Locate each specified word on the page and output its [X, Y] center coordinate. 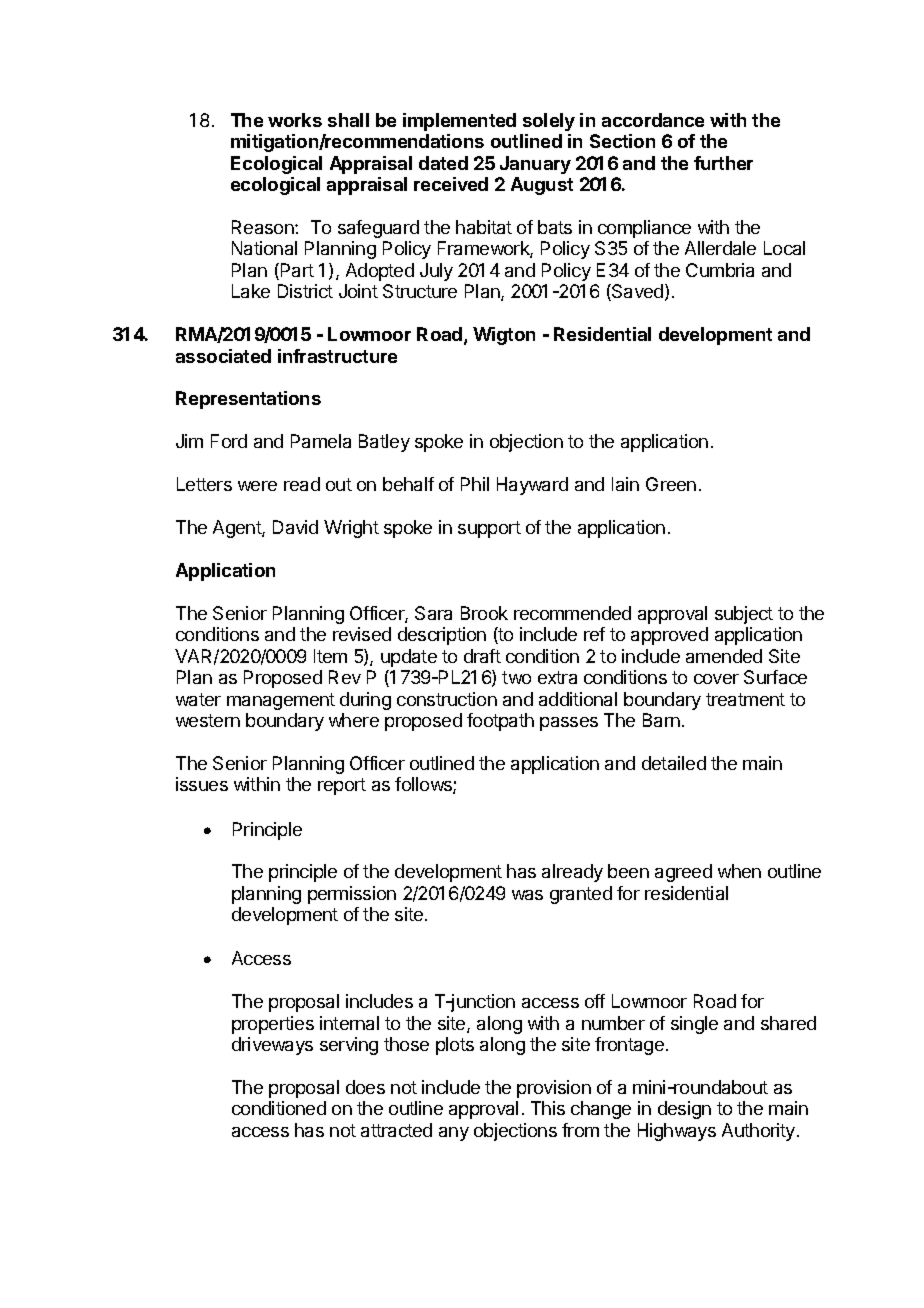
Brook [484, 613]
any [454, 1134]
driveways [272, 1046]
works [295, 120]
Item [330, 656]
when [739, 871]
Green [671, 484]
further [723, 163]
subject [744, 615]
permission [352, 895]
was [527, 895]
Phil [475, 484]
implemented [459, 122]
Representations [248, 400]
